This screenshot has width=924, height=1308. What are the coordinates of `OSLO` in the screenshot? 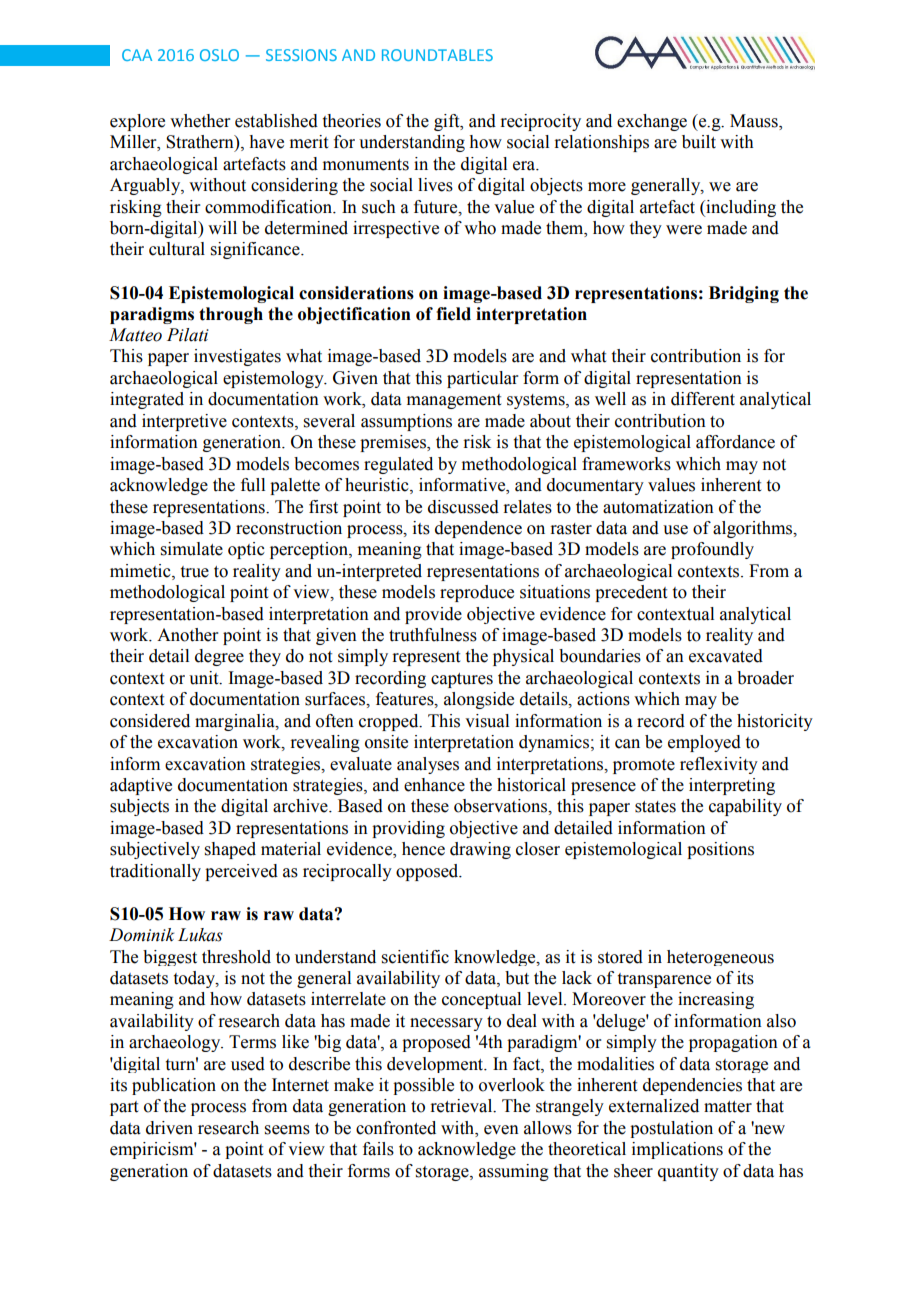 It's located at (219, 55).
